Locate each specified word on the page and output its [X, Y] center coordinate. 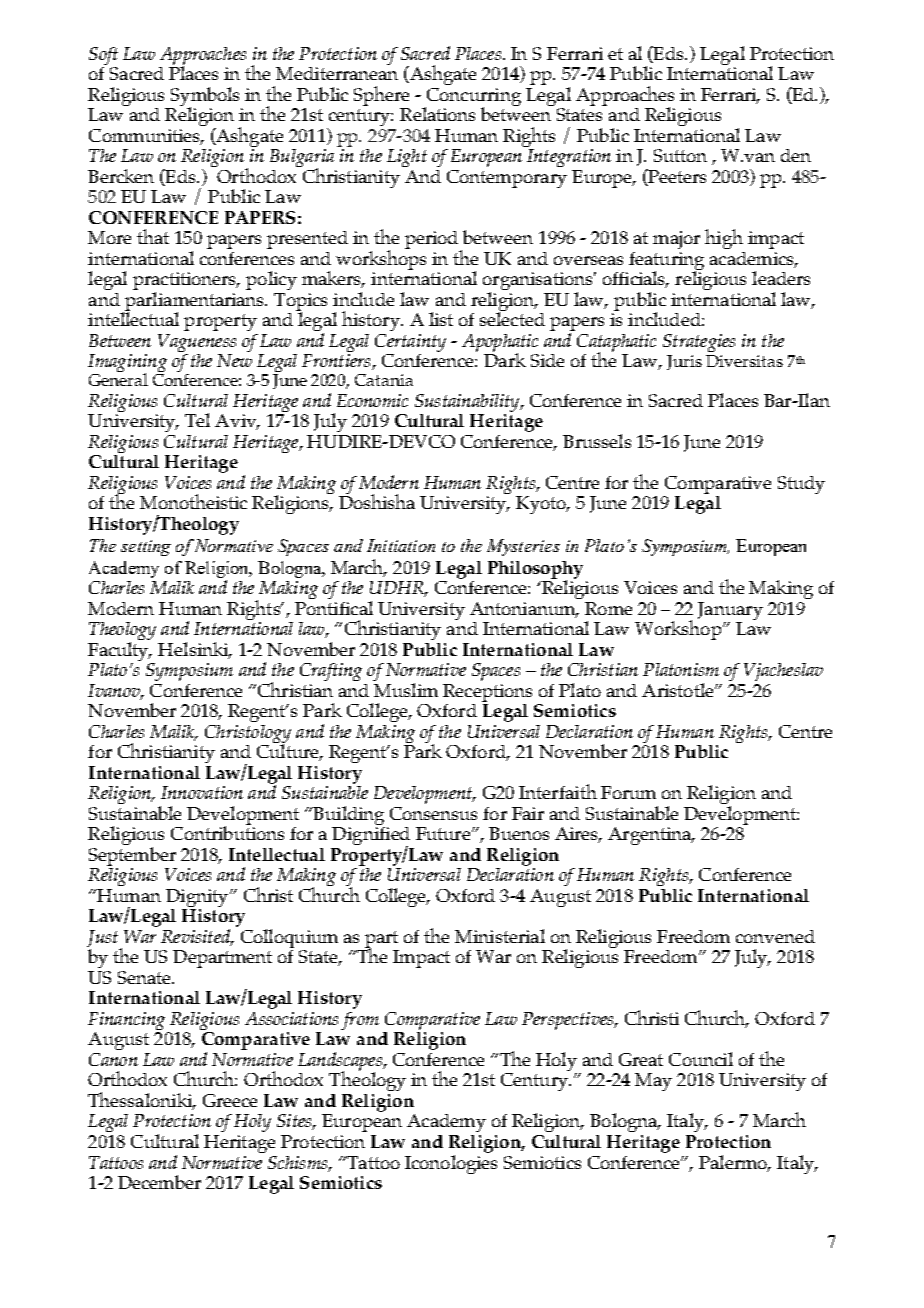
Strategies [699, 343]
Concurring [473, 98]
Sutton [680, 155]
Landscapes [341, 1063]
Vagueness [197, 343]
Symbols [205, 97]
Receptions [487, 693]
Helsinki [194, 650]
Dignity [198, 899]
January [730, 611]
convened [775, 936]
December [159, 1182]
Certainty [410, 343]
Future [444, 833]
